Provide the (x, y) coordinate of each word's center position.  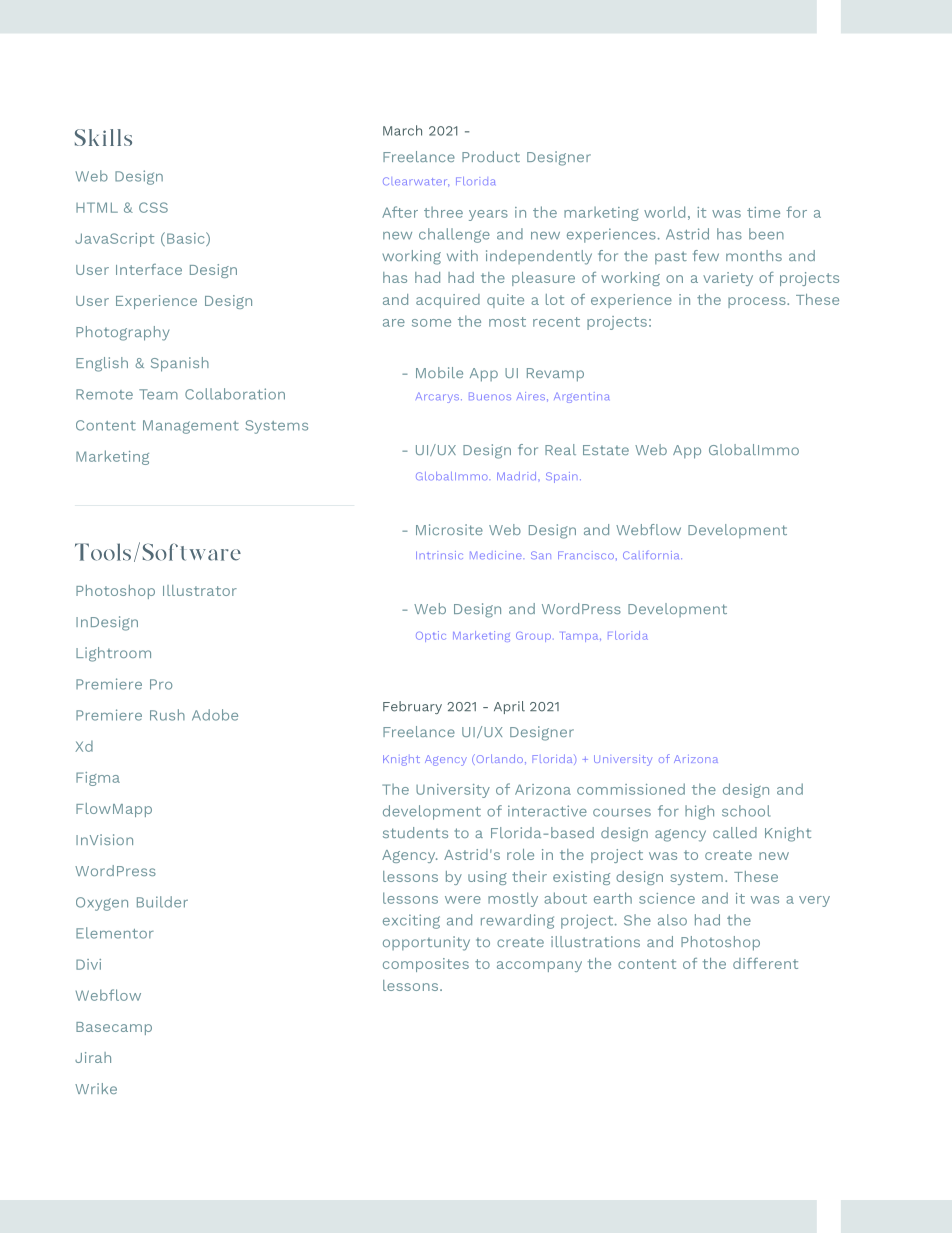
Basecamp (114, 1028)
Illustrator (200, 590)
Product (491, 156)
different (765, 963)
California (652, 555)
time (763, 212)
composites (426, 965)
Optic (431, 636)
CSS (153, 207)
